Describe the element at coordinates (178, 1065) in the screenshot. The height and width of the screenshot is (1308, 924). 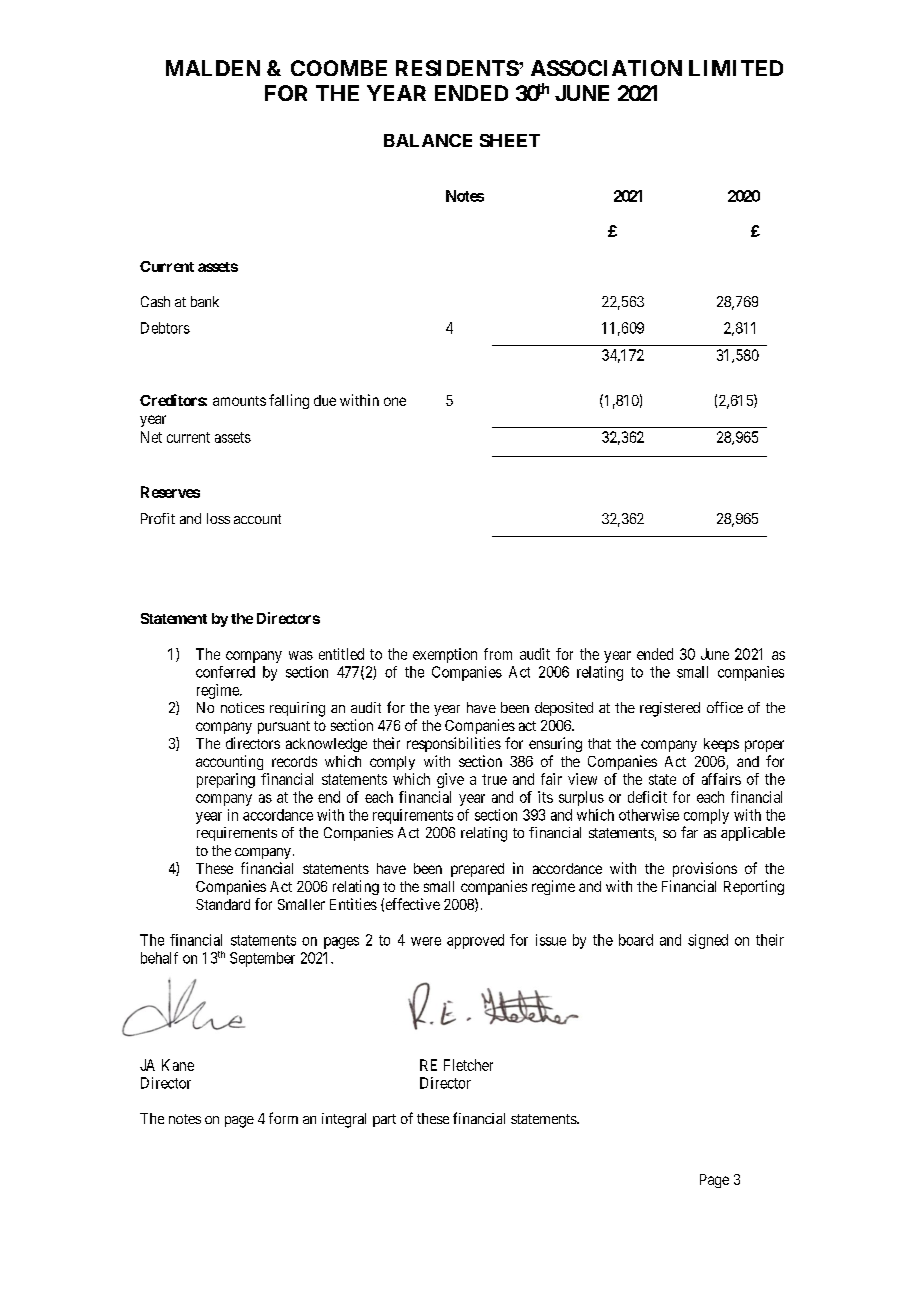
I see `Kane` at that location.
